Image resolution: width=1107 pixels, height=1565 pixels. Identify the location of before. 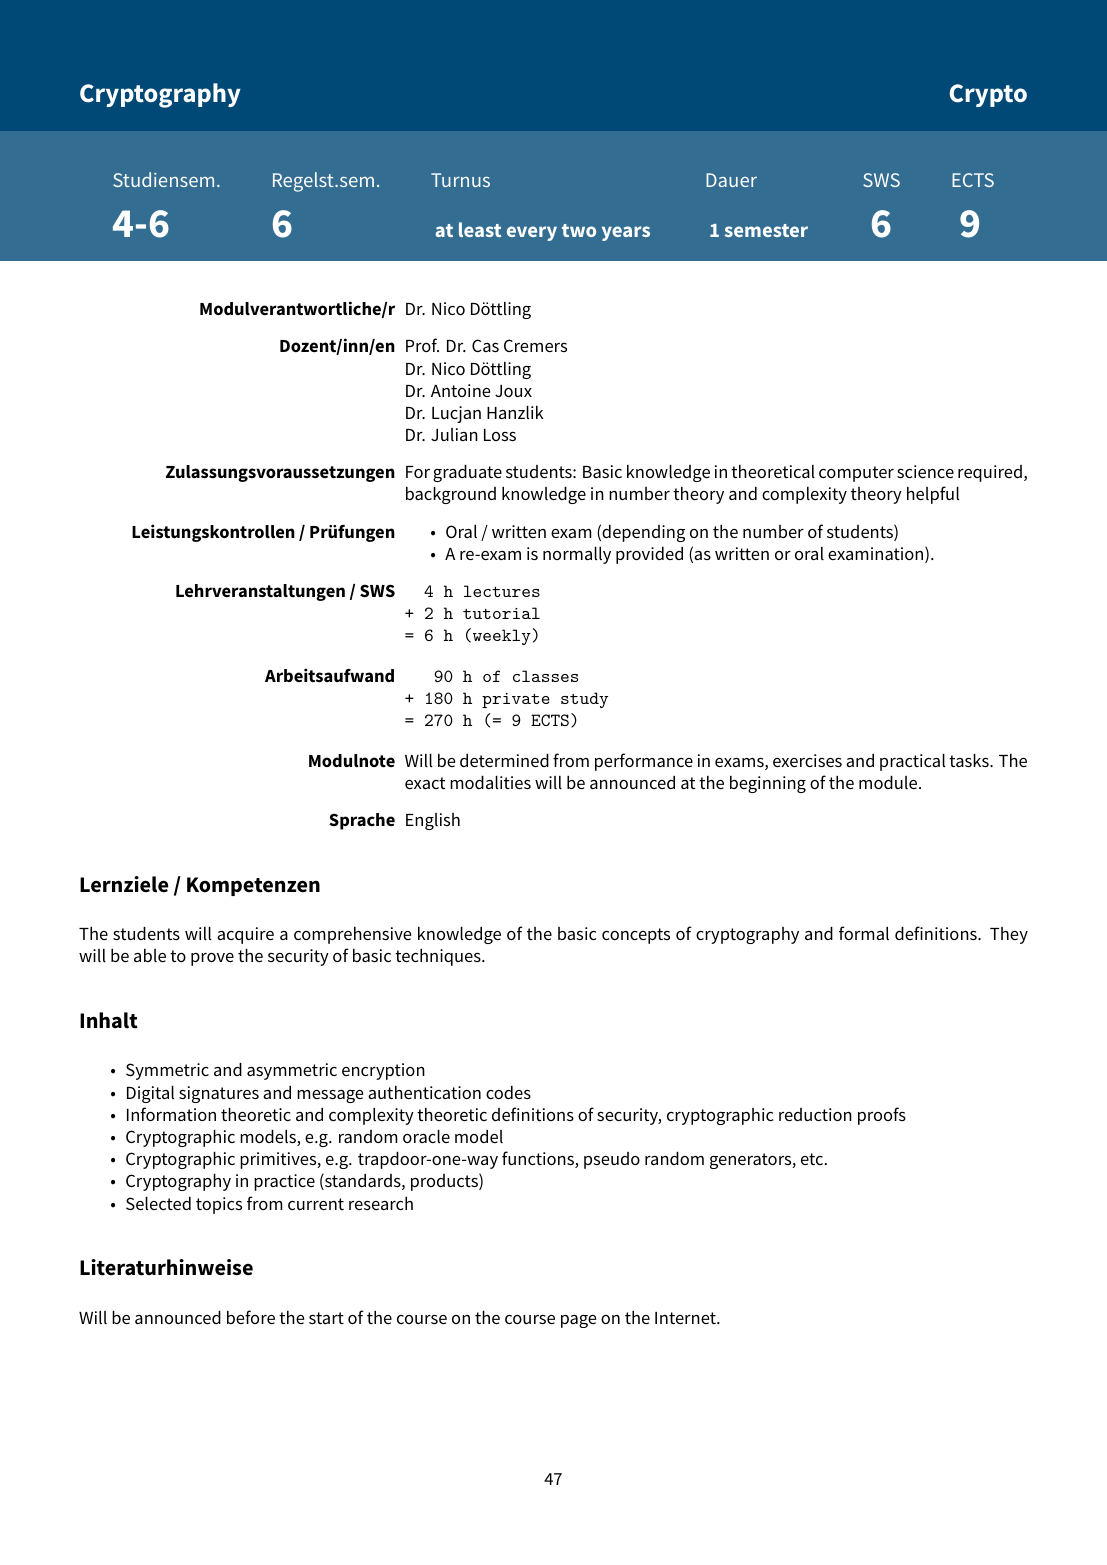
(251, 1317).
